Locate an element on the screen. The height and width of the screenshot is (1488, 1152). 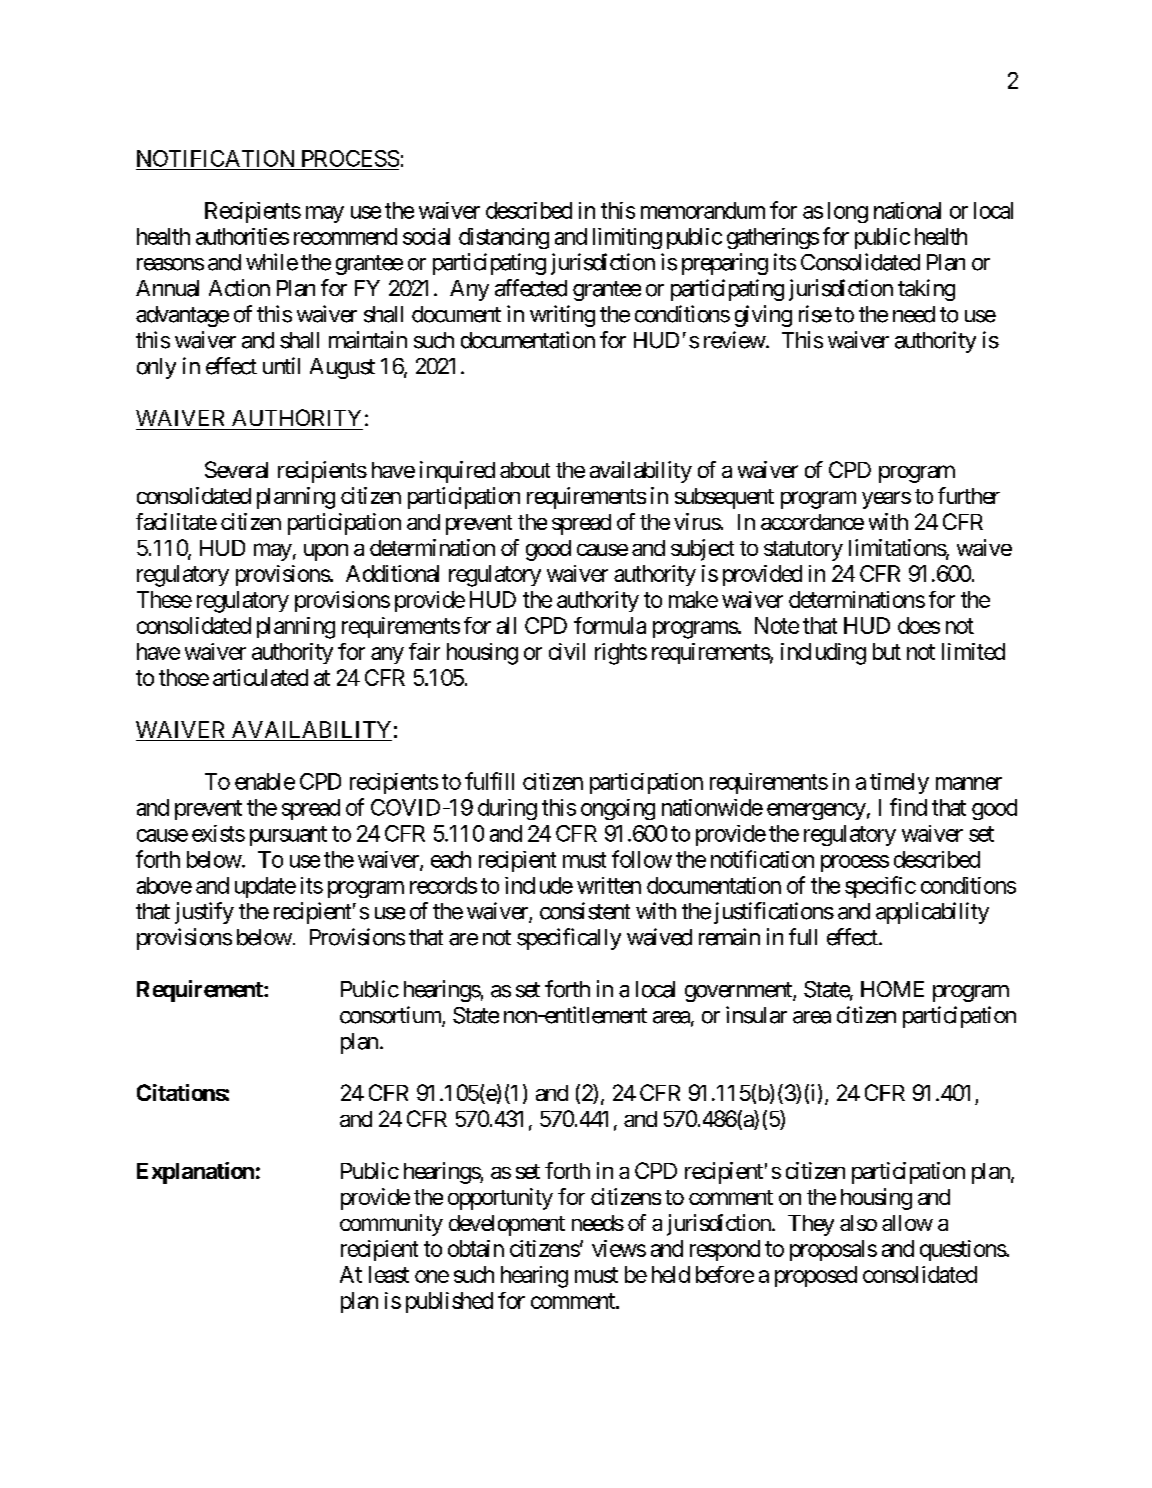
least is located at coordinates (389, 1274).
